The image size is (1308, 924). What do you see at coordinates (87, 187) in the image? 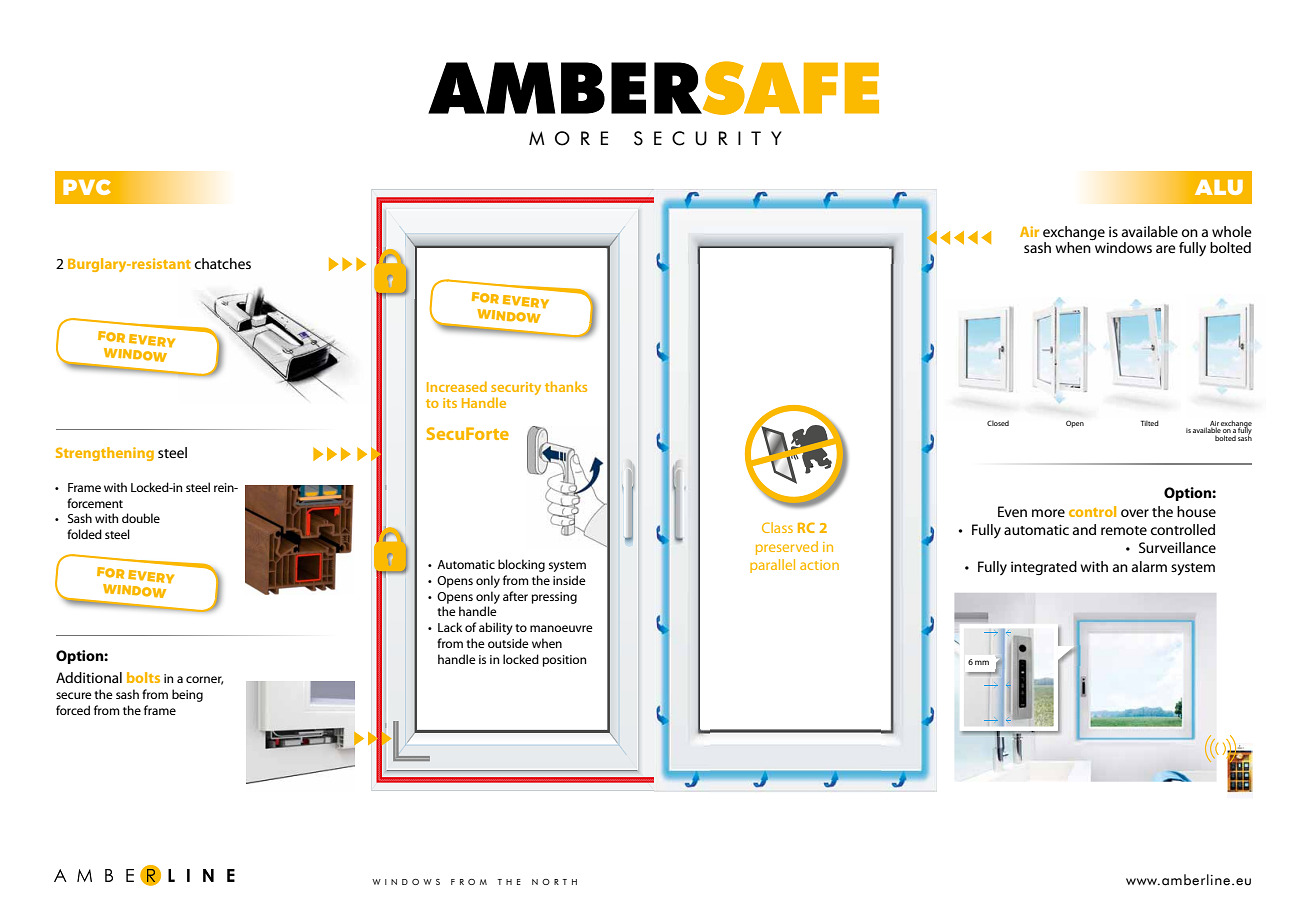
I see `PVC` at bounding box center [87, 187].
